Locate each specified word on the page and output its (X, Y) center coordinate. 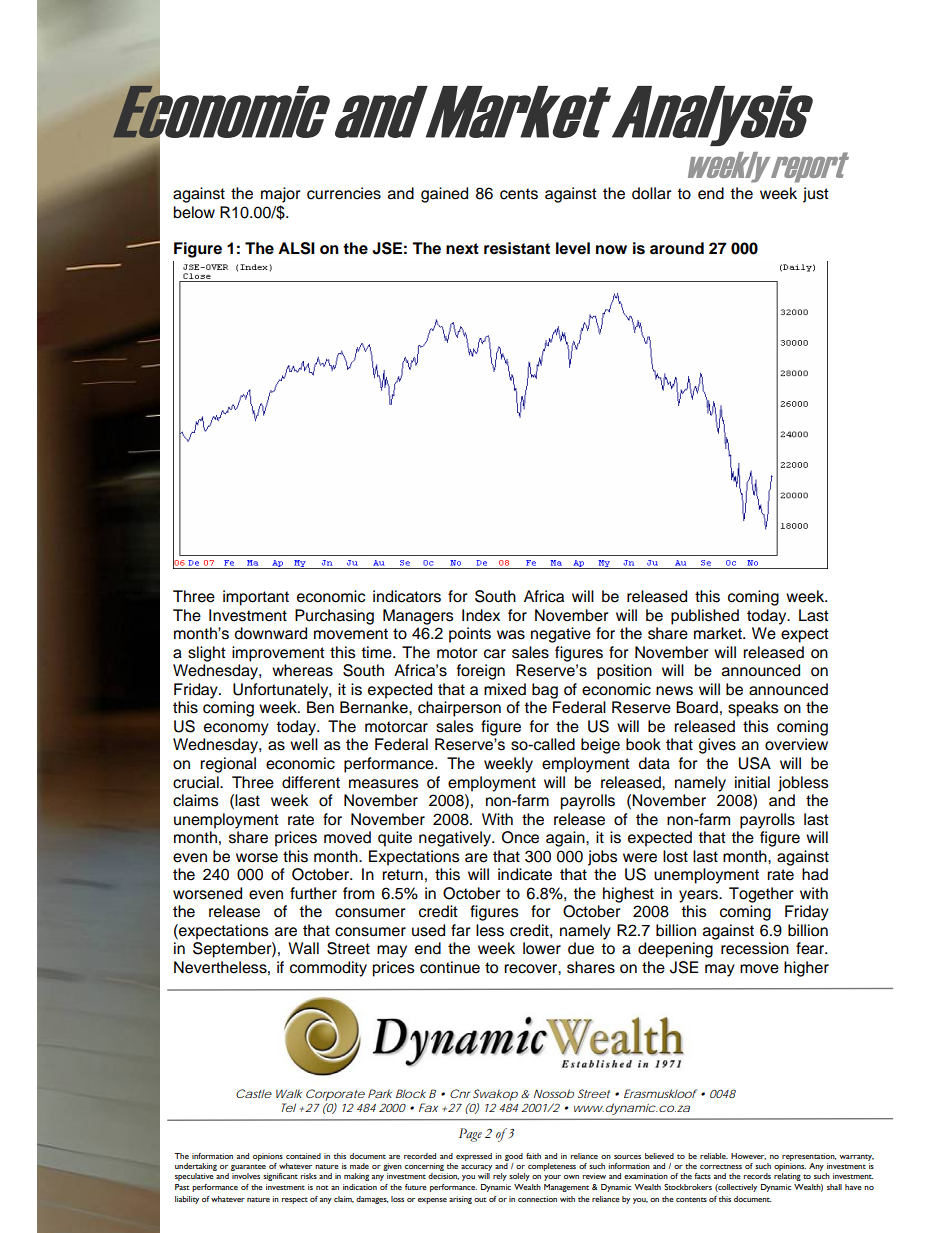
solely (519, 1177)
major (281, 195)
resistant (517, 248)
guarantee (249, 1169)
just (816, 195)
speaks (753, 709)
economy (236, 729)
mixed (505, 689)
